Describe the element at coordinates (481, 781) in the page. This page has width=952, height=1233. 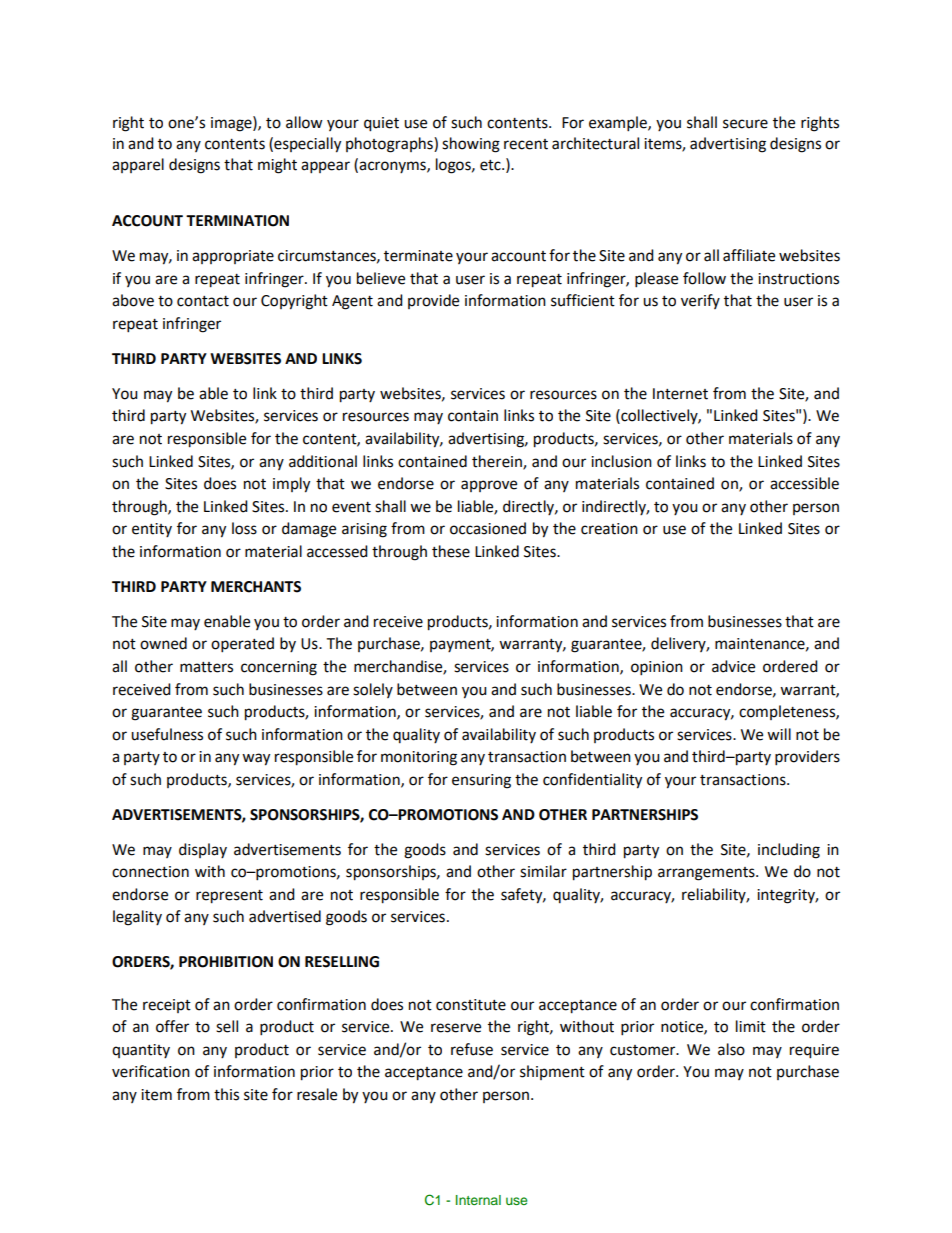
I see `ensuring` at that location.
